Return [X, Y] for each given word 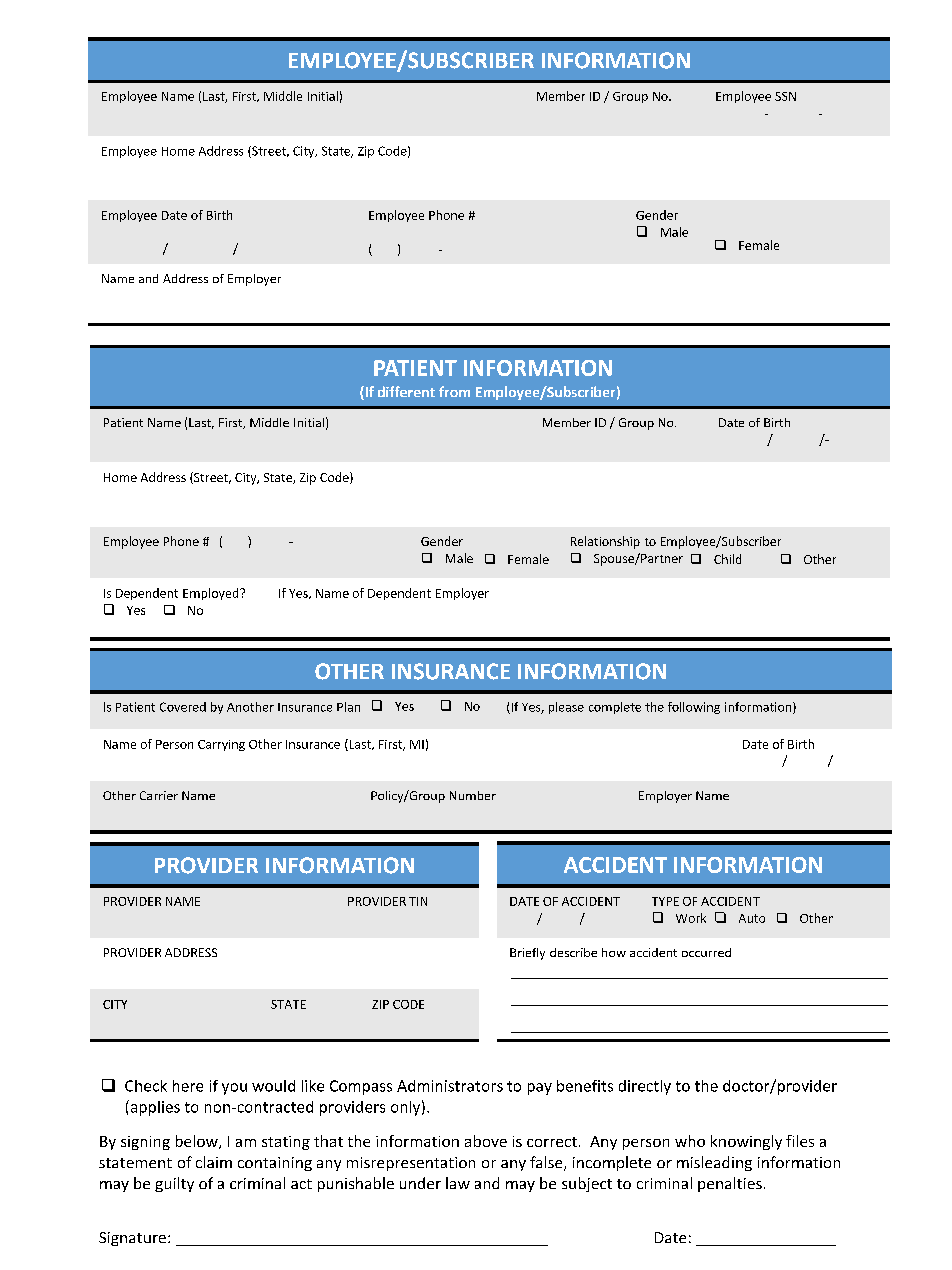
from [454, 391]
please [566, 708]
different [406, 391]
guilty [174, 1184]
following [694, 708]
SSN [785, 96]
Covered [183, 707]
